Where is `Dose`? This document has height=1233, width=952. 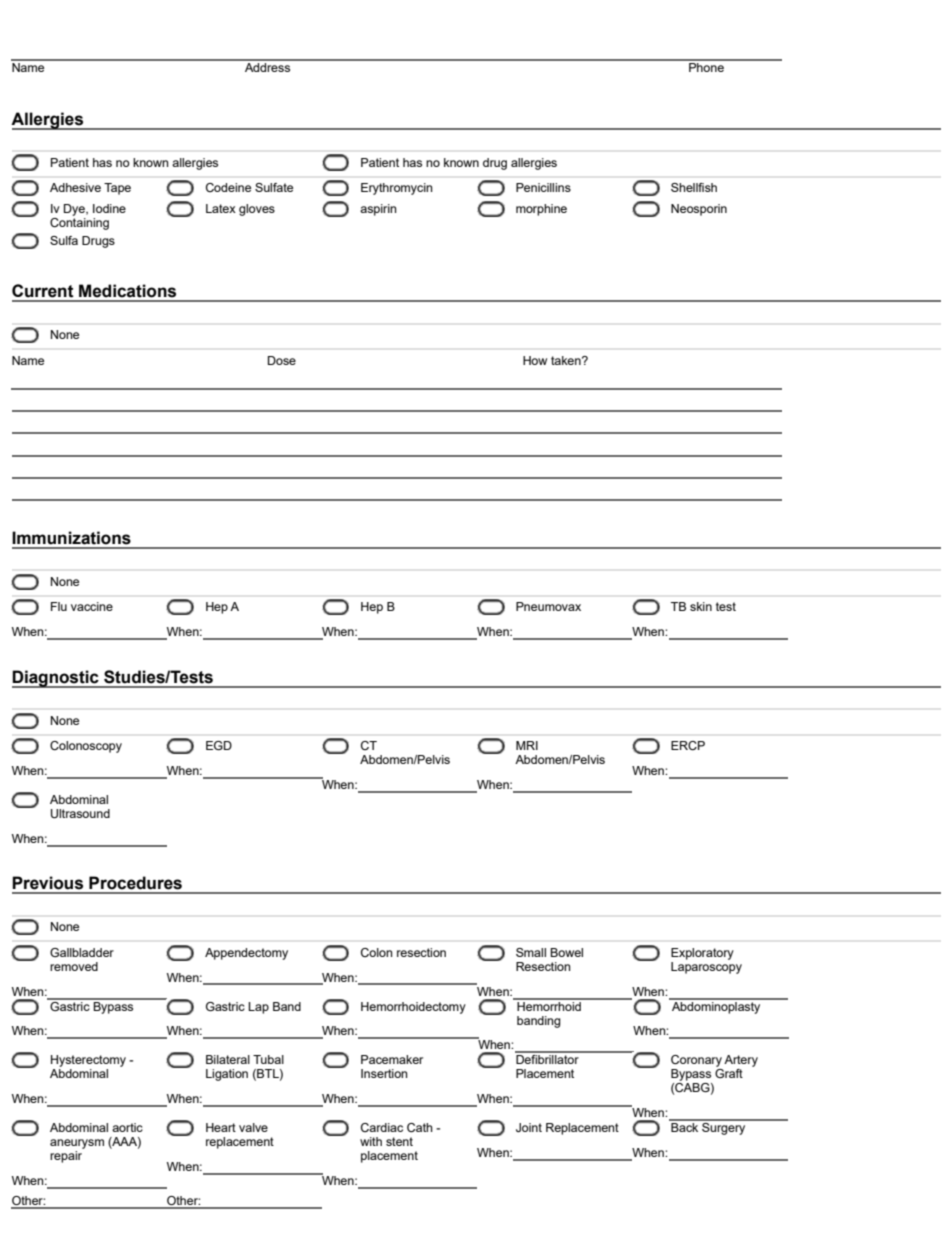 Dose is located at coordinates (282, 360).
